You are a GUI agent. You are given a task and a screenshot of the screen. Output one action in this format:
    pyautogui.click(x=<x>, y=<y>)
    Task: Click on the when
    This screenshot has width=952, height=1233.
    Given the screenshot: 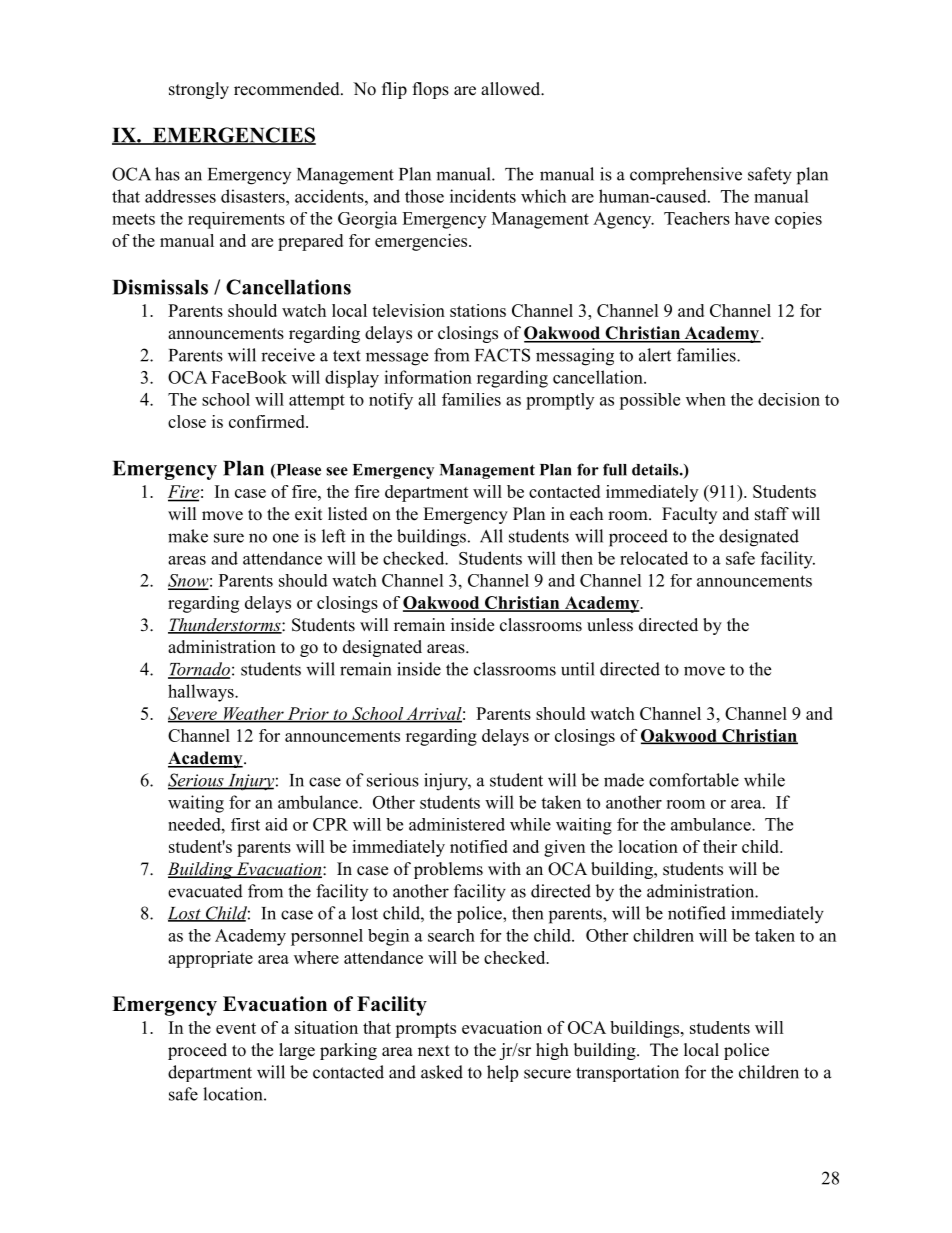 What is the action you would take?
    pyautogui.click(x=706, y=399)
